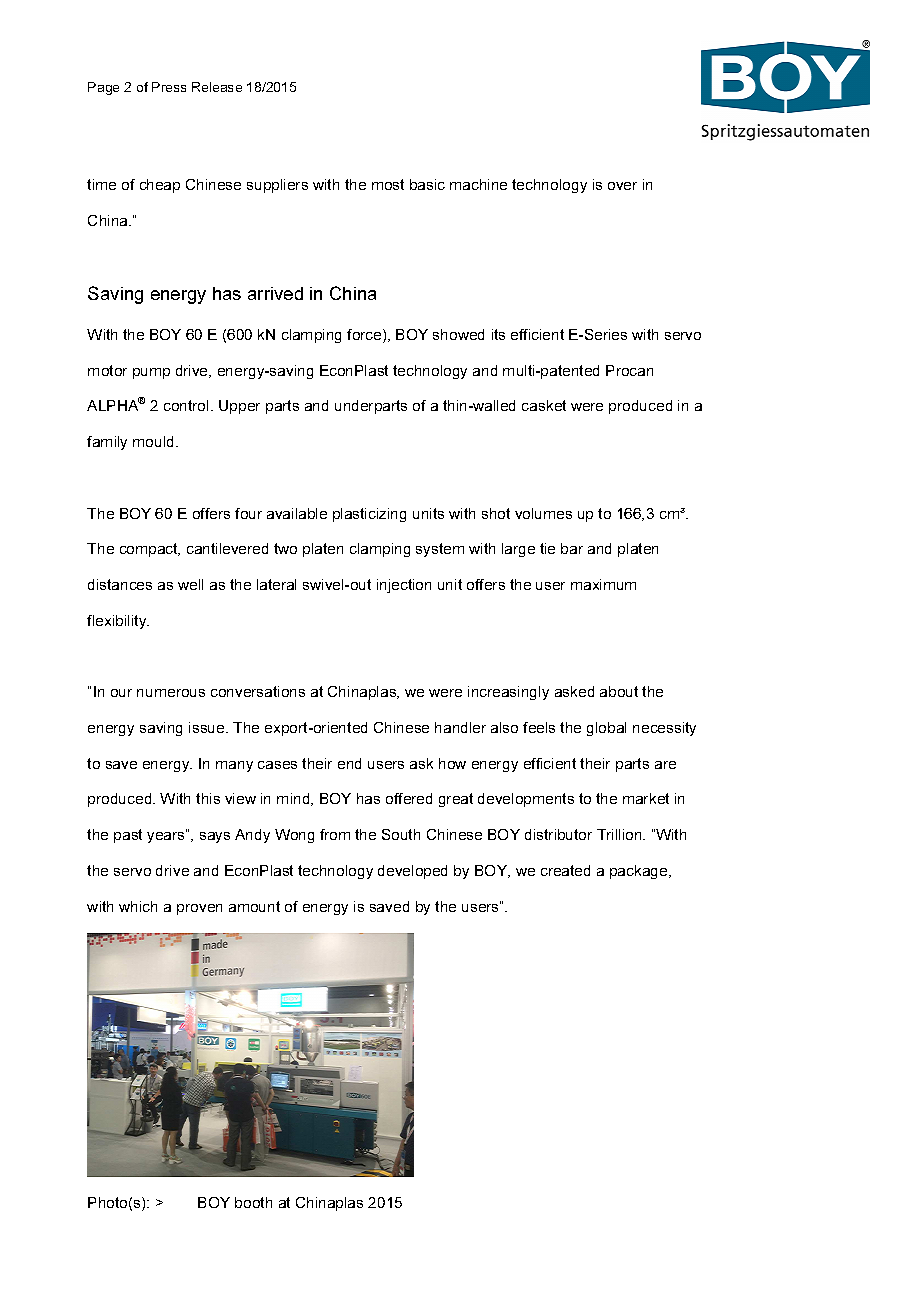  What do you see at coordinates (365, 336) in the screenshot?
I see `force` at bounding box center [365, 336].
